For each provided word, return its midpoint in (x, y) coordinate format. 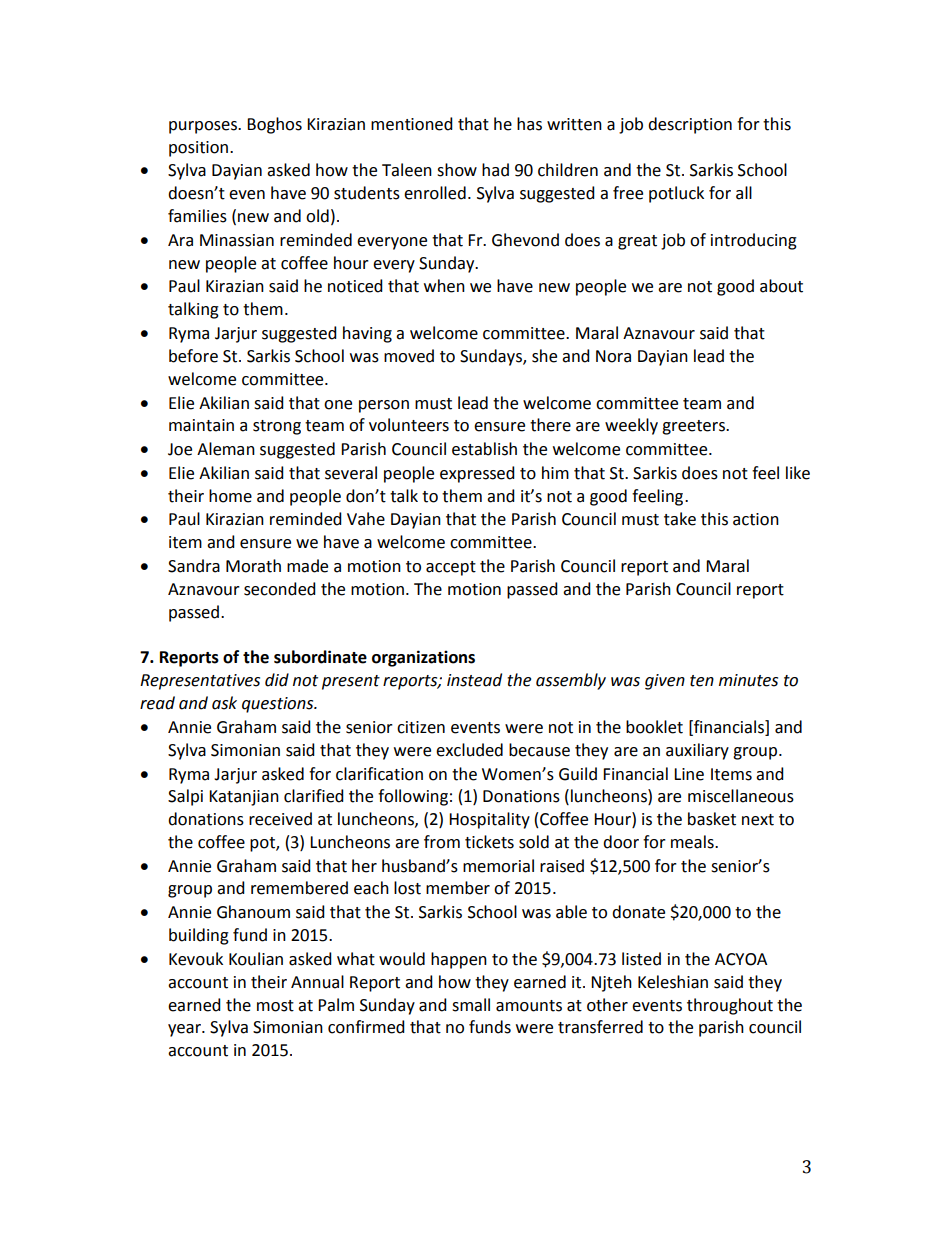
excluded (469, 750)
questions (279, 705)
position (200, 149)
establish (484, 449)
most (275, 1006)
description (690, 125)
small (471, 1005)
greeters (695, 427)
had (495, 170)
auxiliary (697, 751)
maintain (201, 425)
